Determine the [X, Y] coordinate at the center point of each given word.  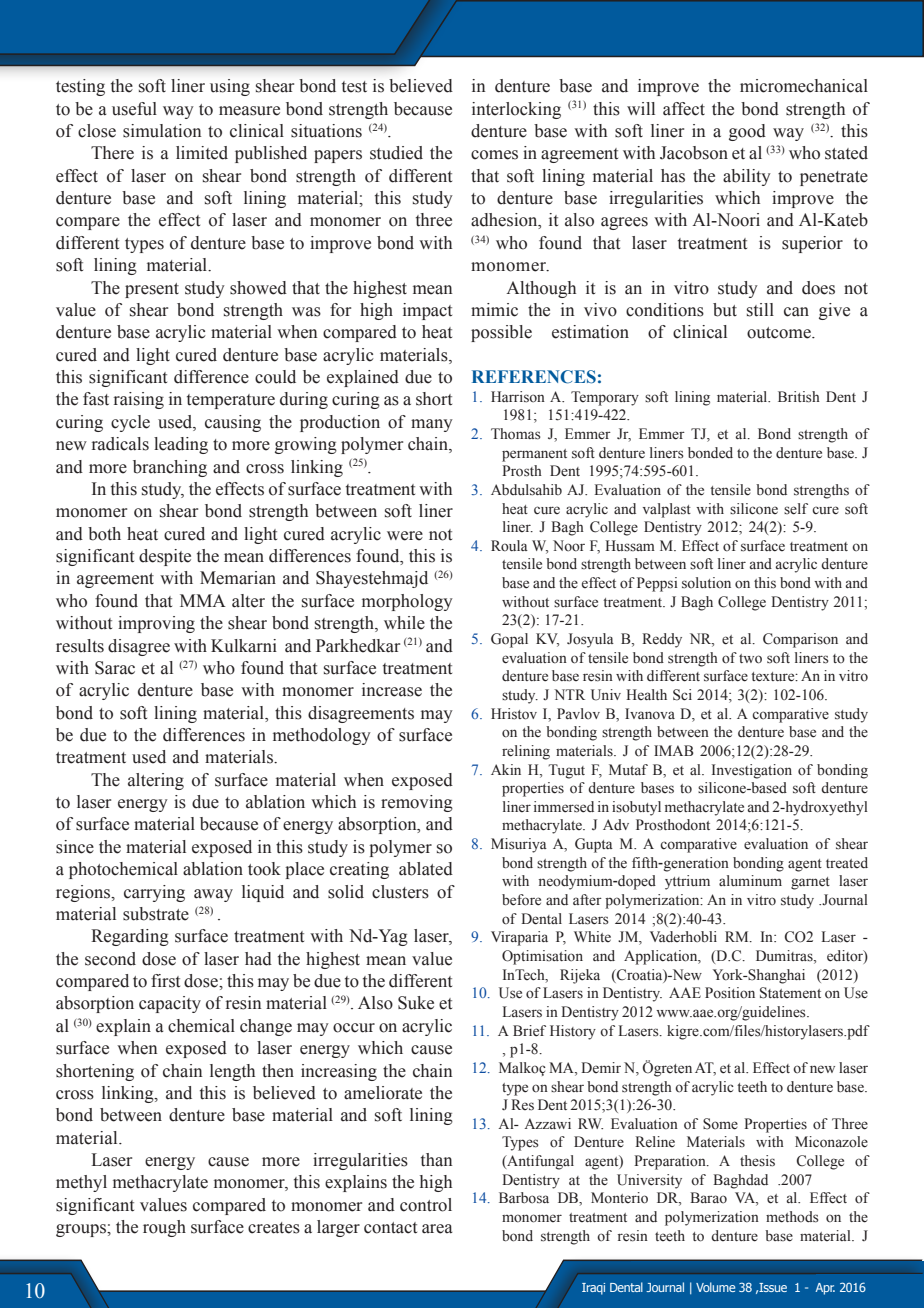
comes [494, 155]
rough [164, 1228]
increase [392, 690]
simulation [162, 131]
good [747, 132]
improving [156, 624]
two [750, 659]
